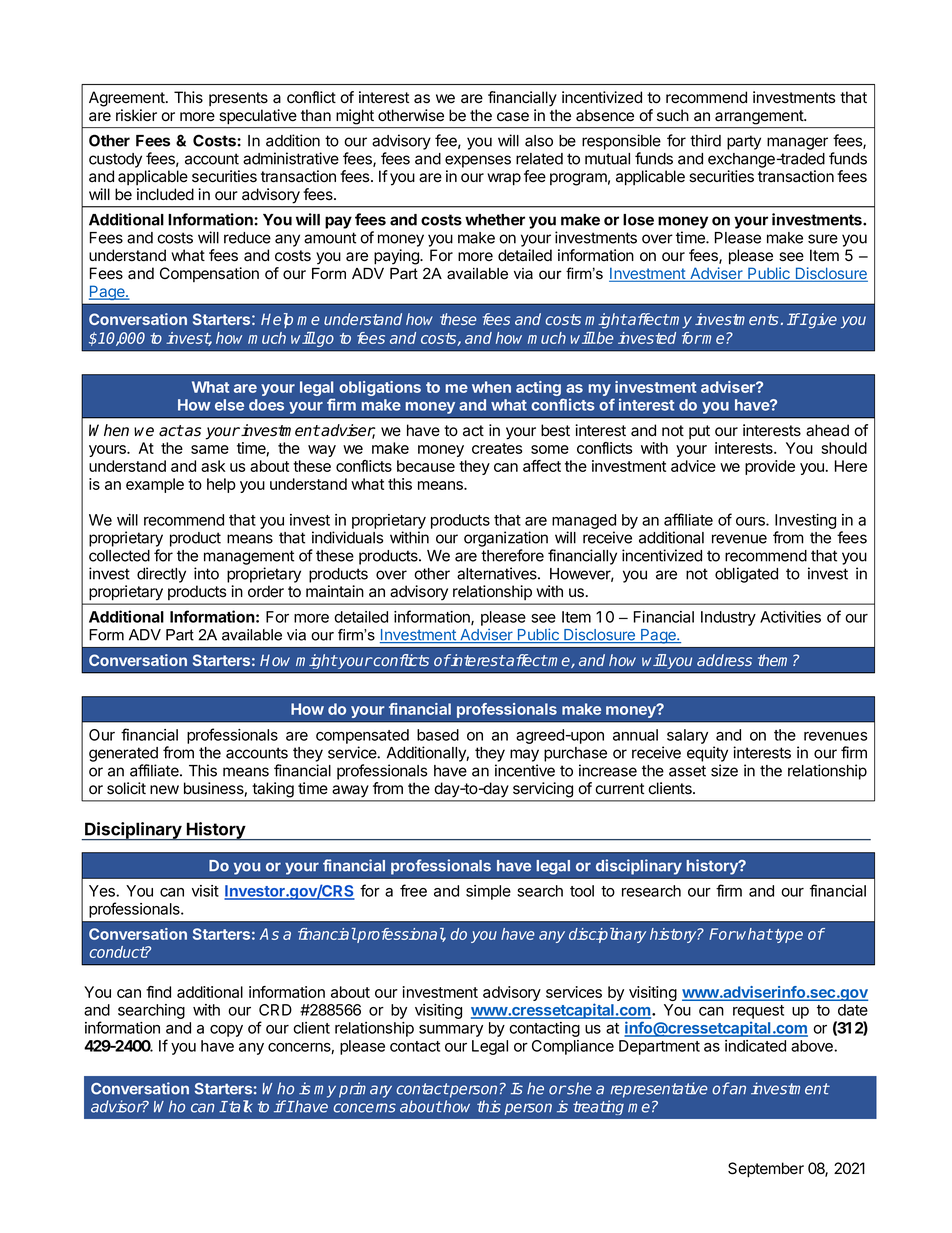  Describe the element at coordinates (240, 1106) in the screenshot. I see `talk` at that location.
